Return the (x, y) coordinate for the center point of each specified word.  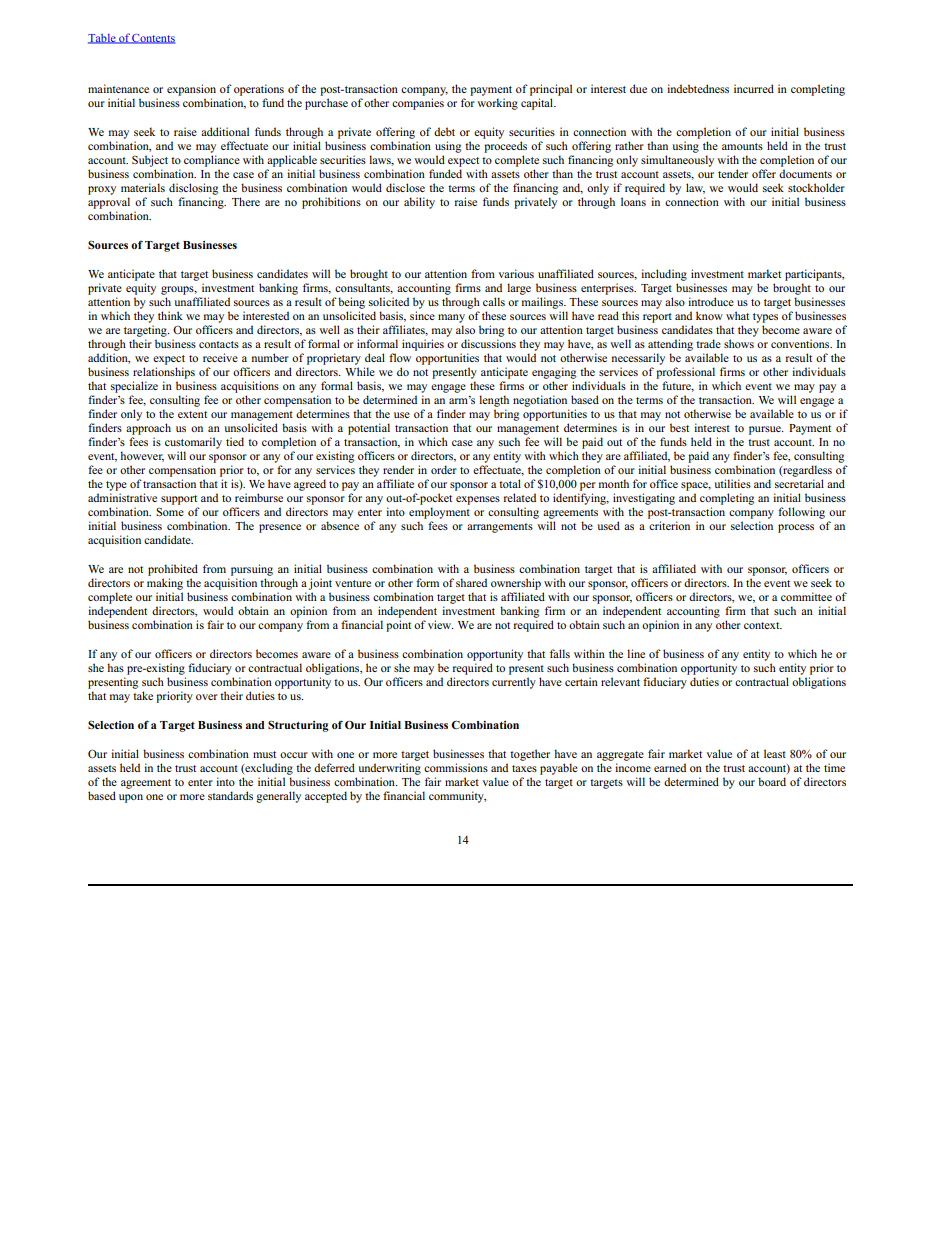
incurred (754, 88)
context (763, 625)
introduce (711, 301)
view (441, 624)
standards (230, 795)
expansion (191, 90)
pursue (766, 430)
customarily (193, 443)
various (516, 273)
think (170, 315)
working (497, 104)
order (444, 469)
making (165, 584)
